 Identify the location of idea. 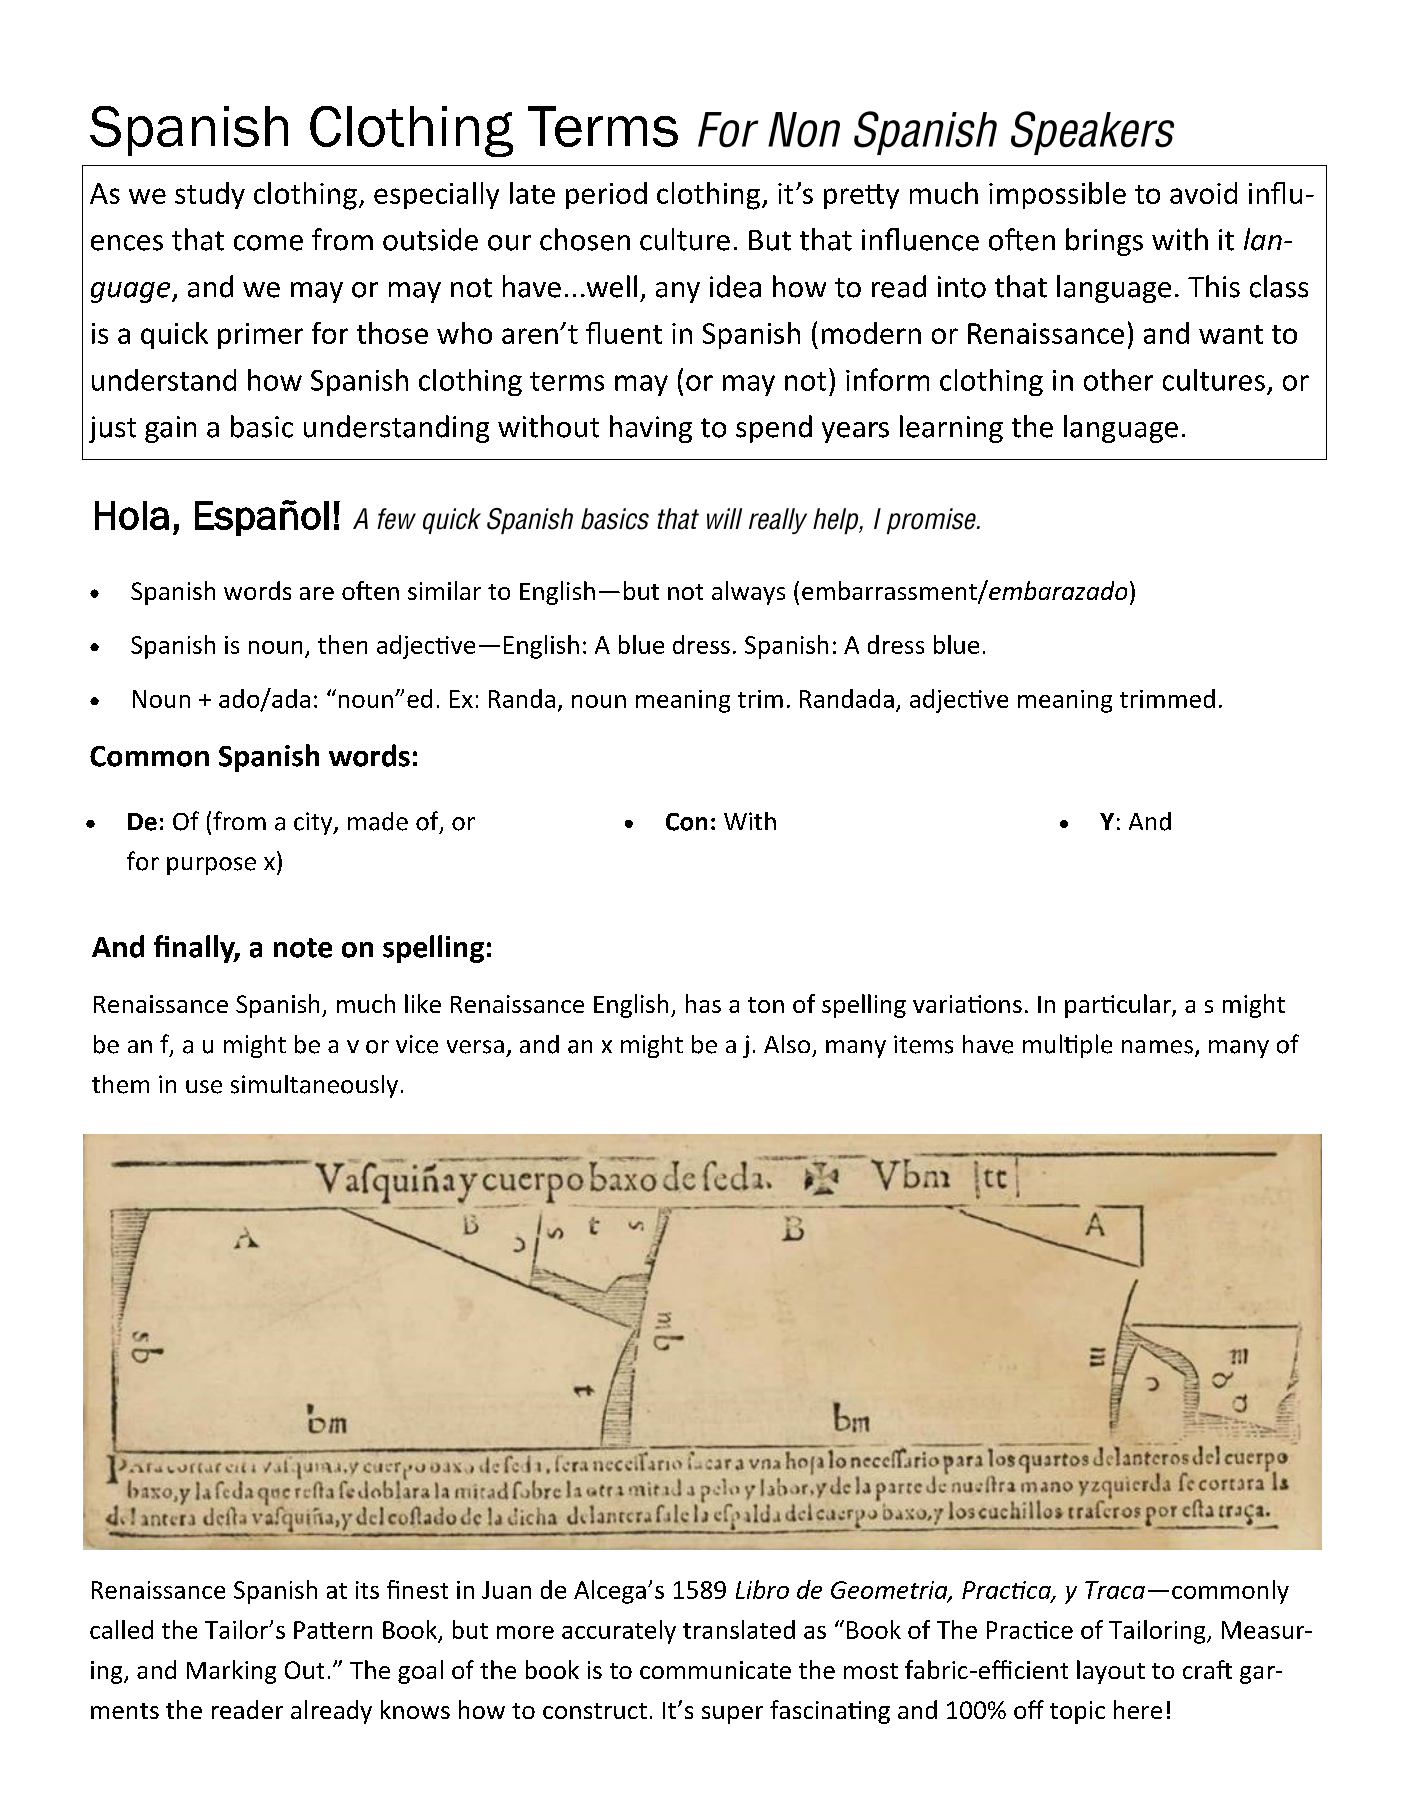
(735, 286).
